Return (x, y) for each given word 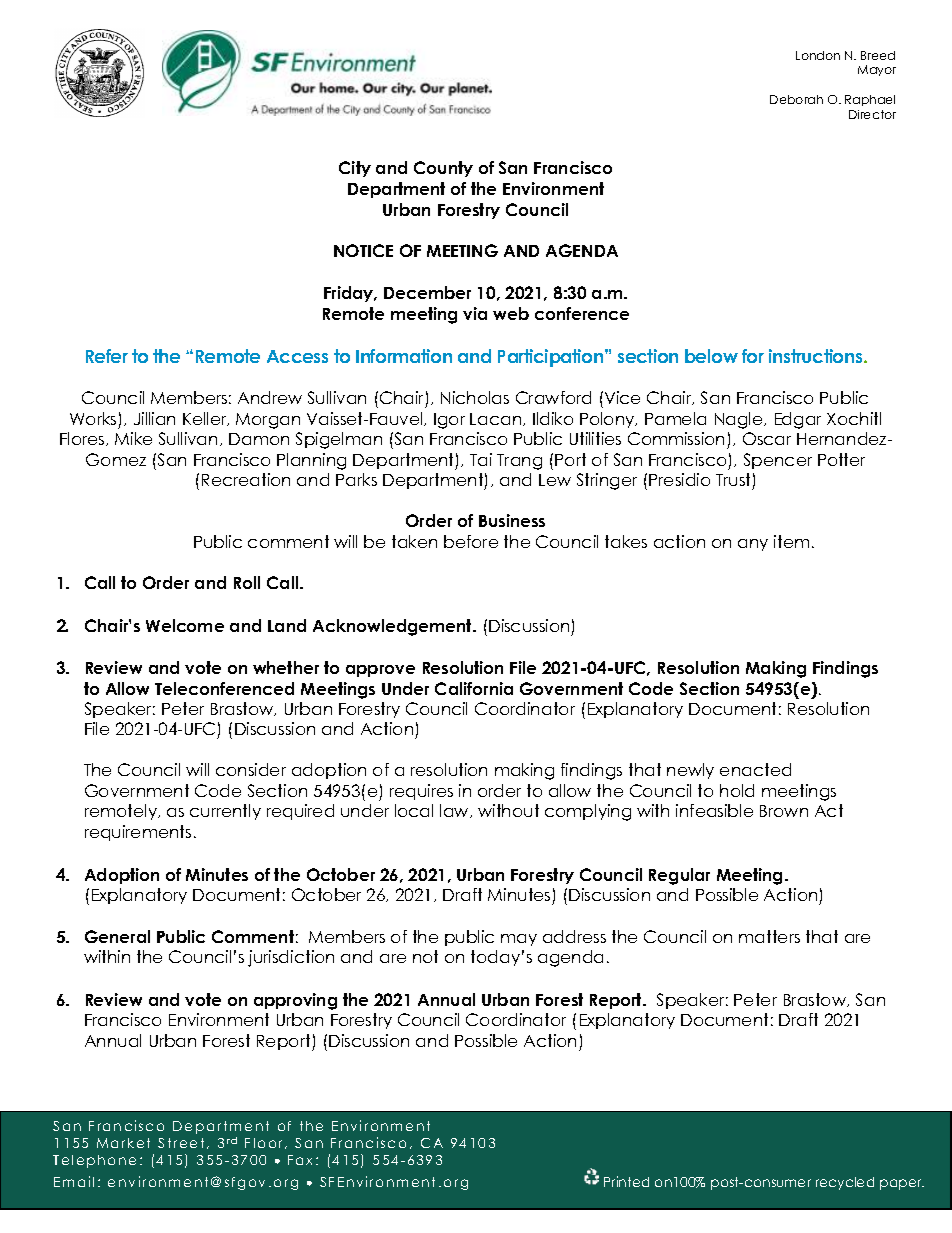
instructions (817, 356)
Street (181, 1143)
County (443, 169)
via (475, 313)
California (474, 688)
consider (251, 769)
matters (769, 936)
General (117, 936)
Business (512, 520)
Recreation (246, 479)
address (574, 936)
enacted (755, 769)
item (791, 541)
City (355, 169)
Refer (107, 356)
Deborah (796, 99)
